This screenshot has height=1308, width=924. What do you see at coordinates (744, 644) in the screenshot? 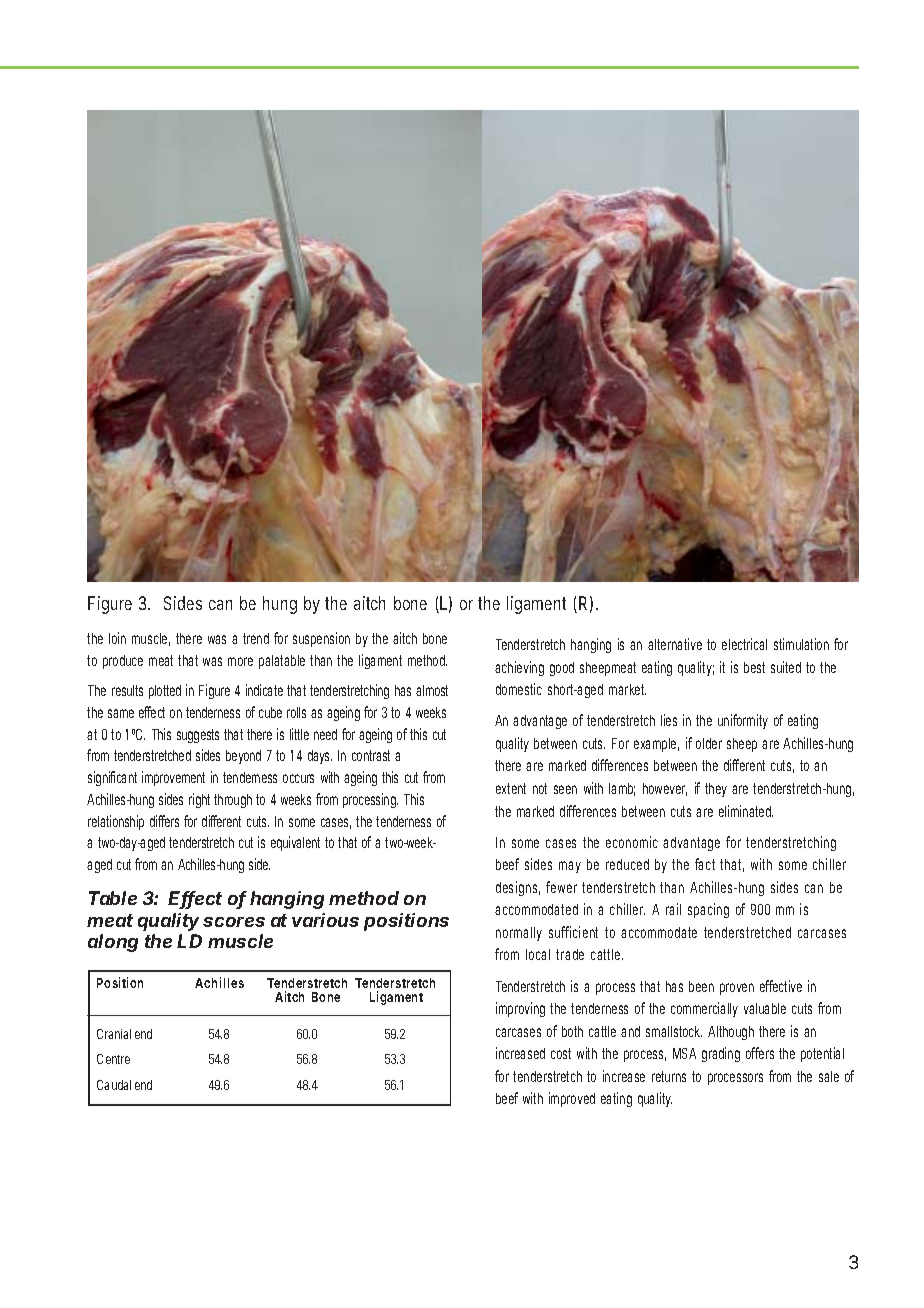
I see `electrical` at bounding box center [744, 644].
